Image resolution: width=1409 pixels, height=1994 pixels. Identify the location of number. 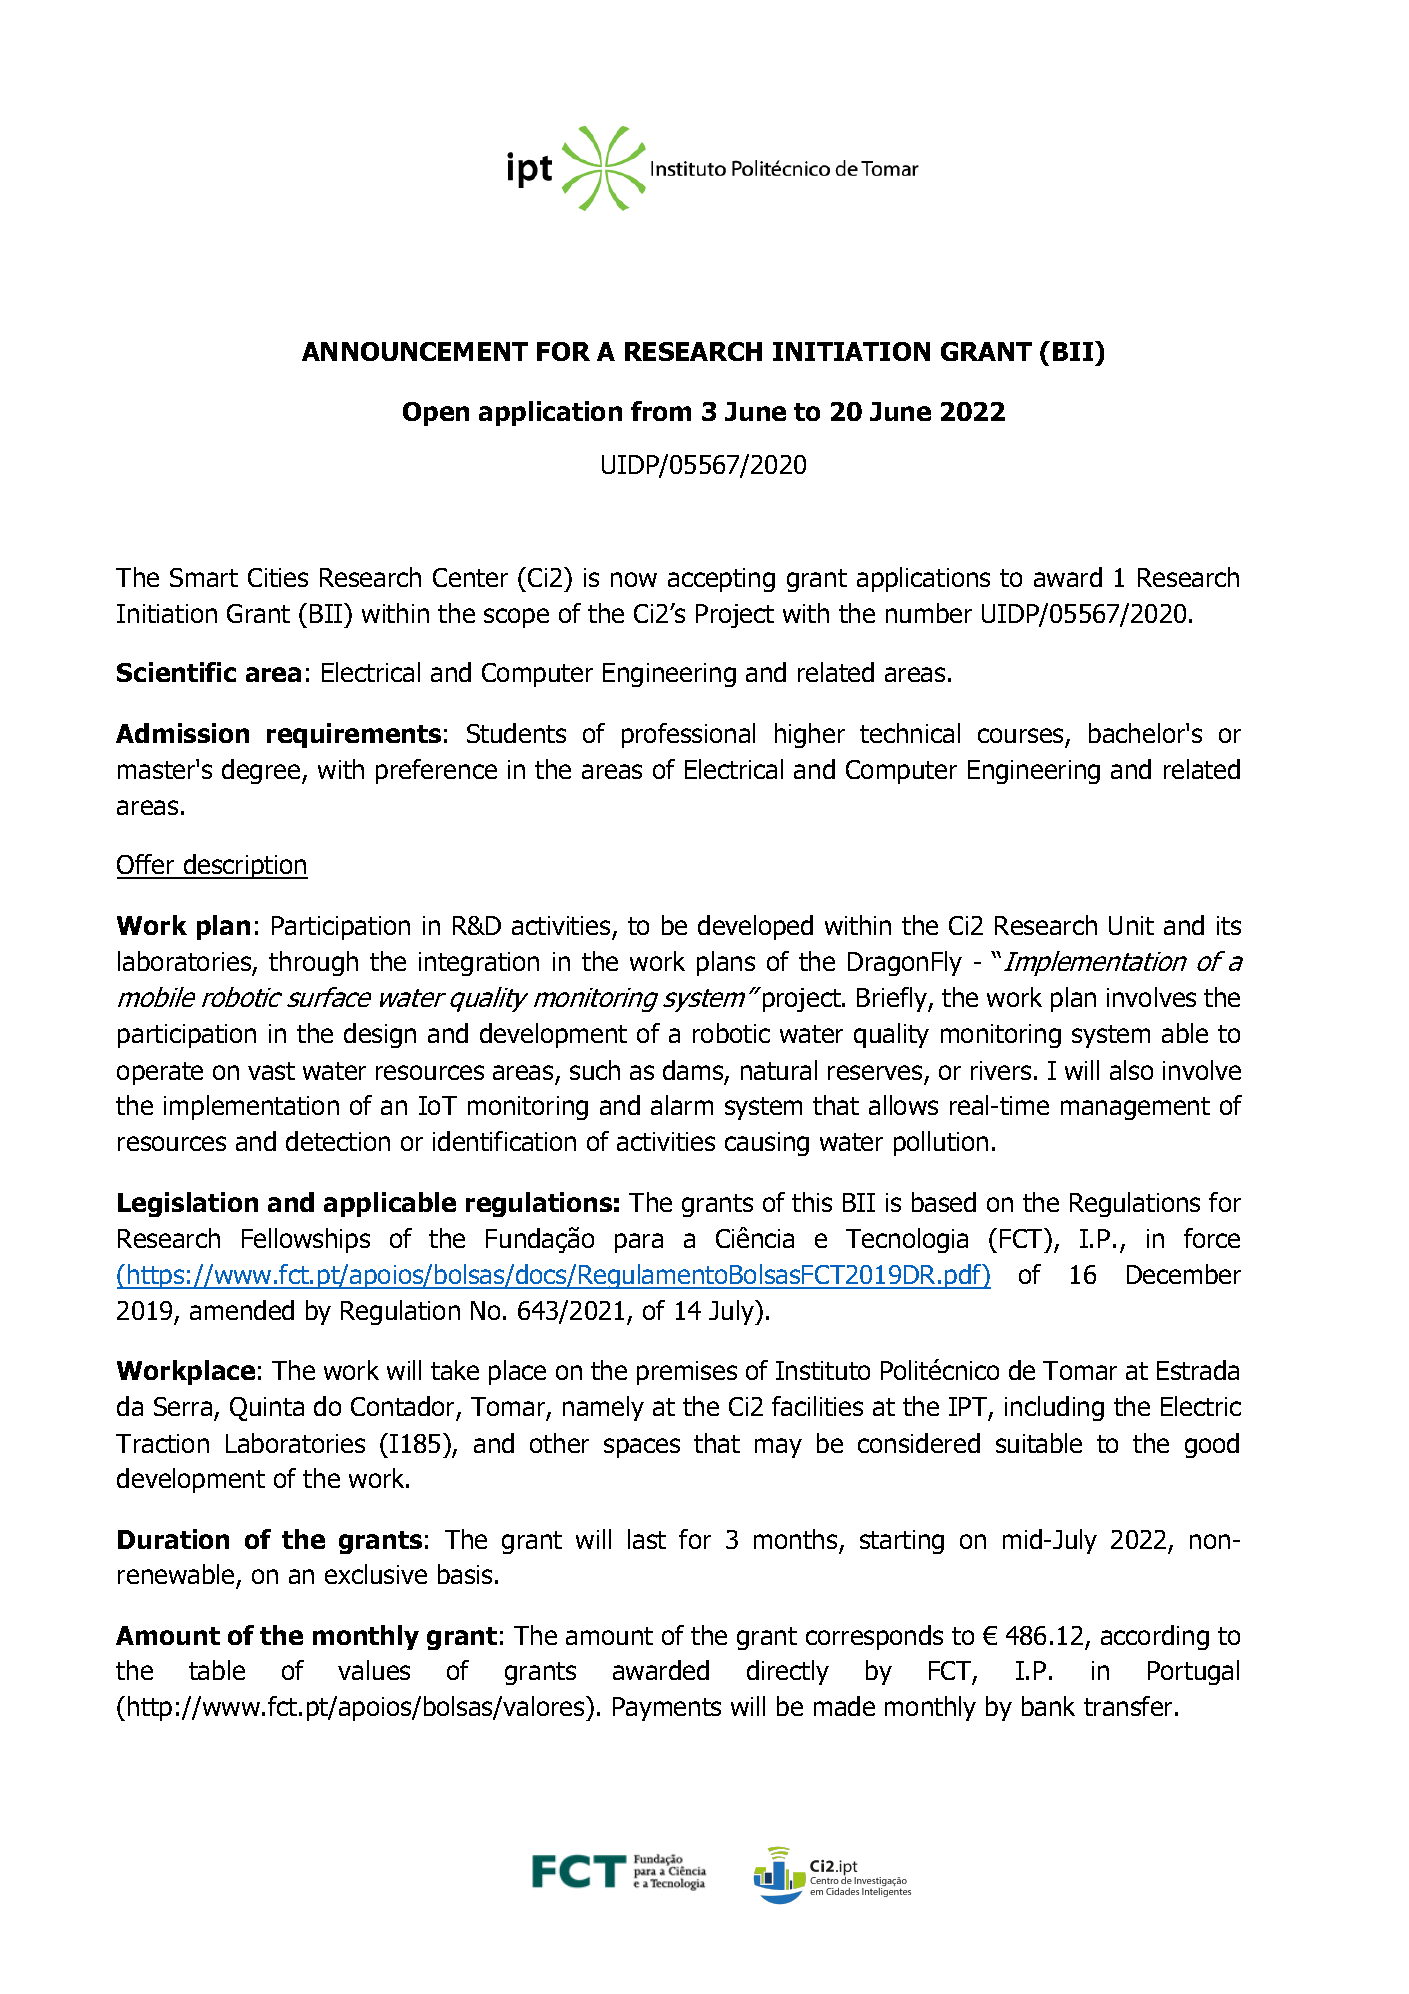
(929, 613).
